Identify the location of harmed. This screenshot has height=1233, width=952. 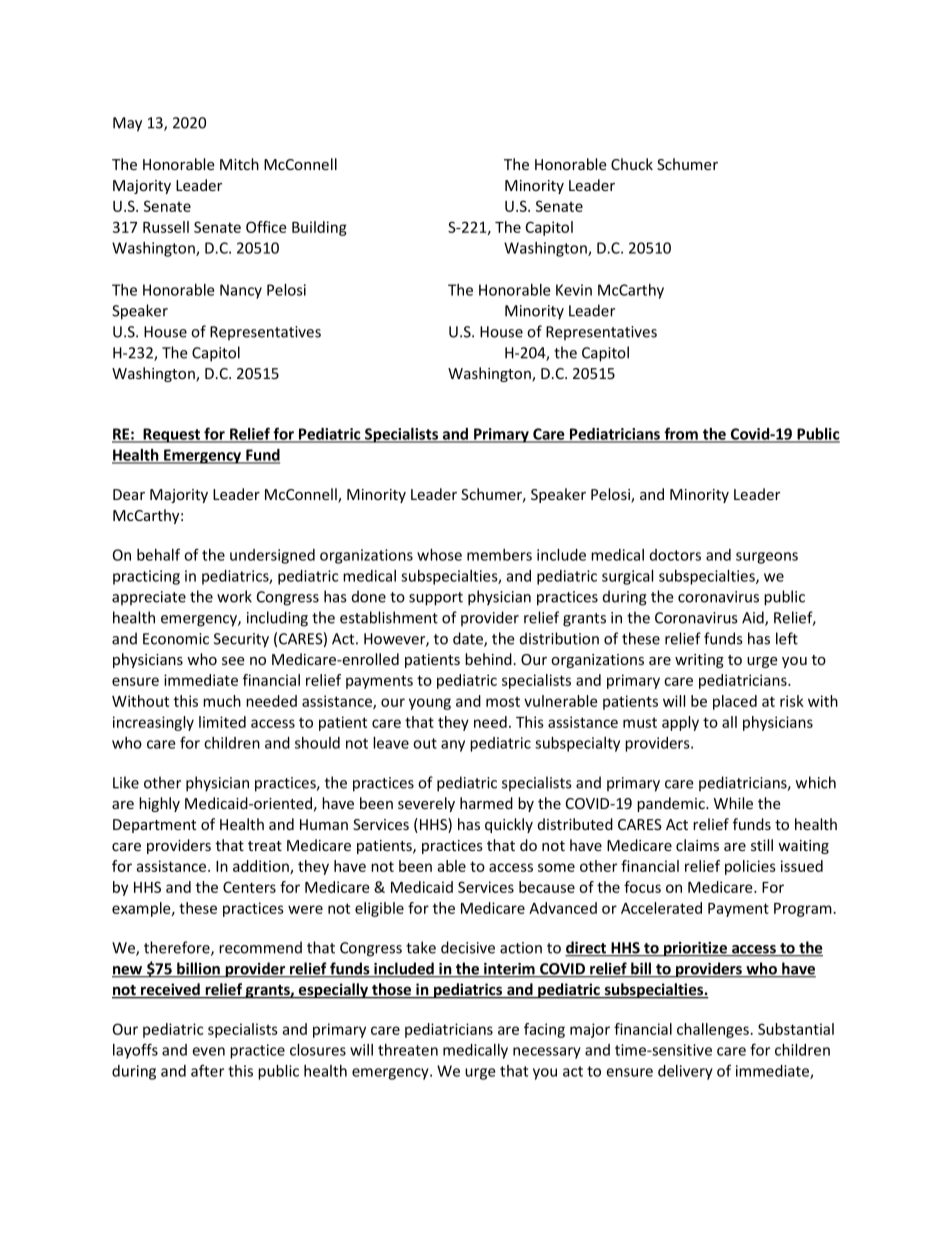
(486, 803).
